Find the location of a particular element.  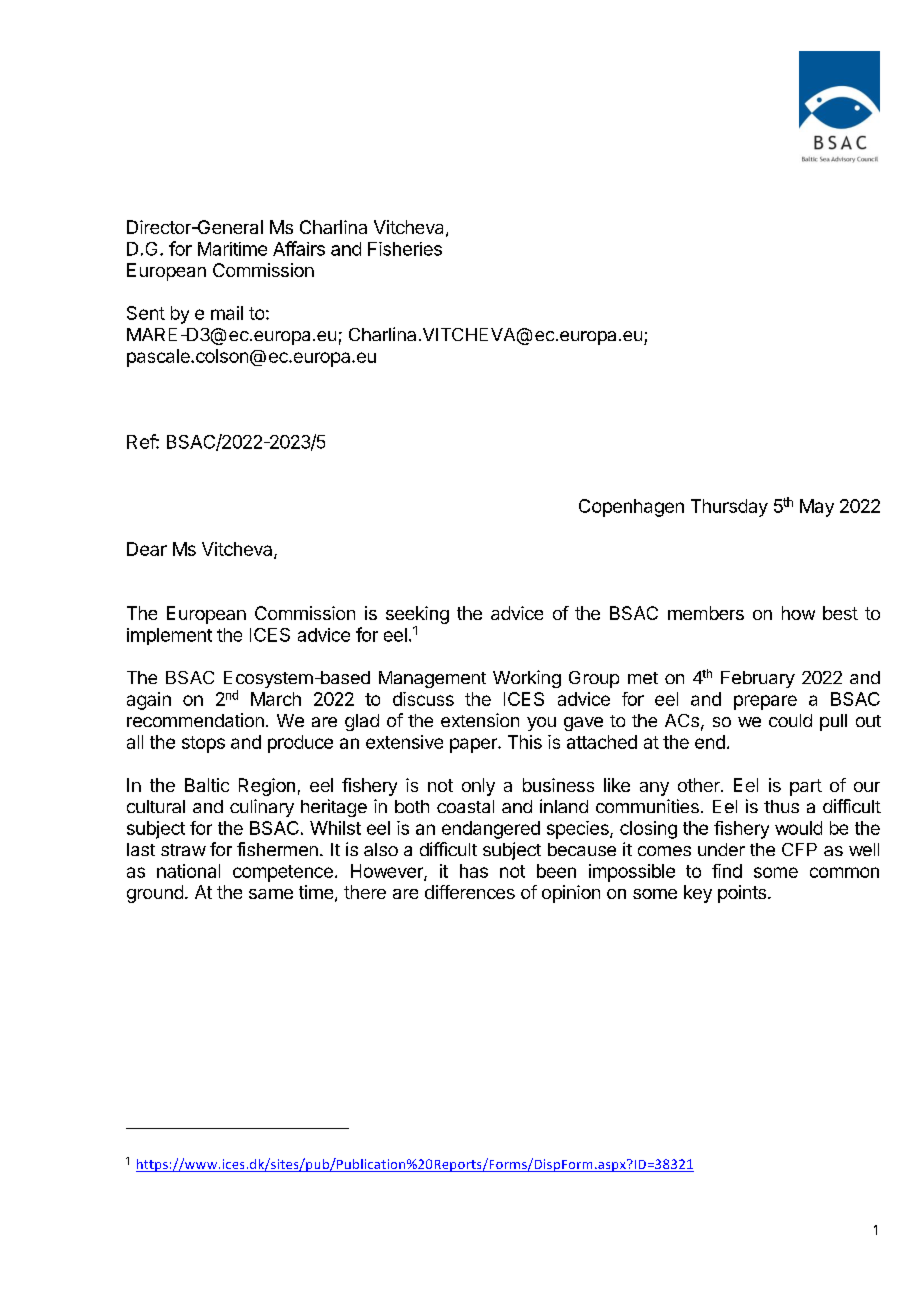

Affairs is located at coordinates (299, 248).
